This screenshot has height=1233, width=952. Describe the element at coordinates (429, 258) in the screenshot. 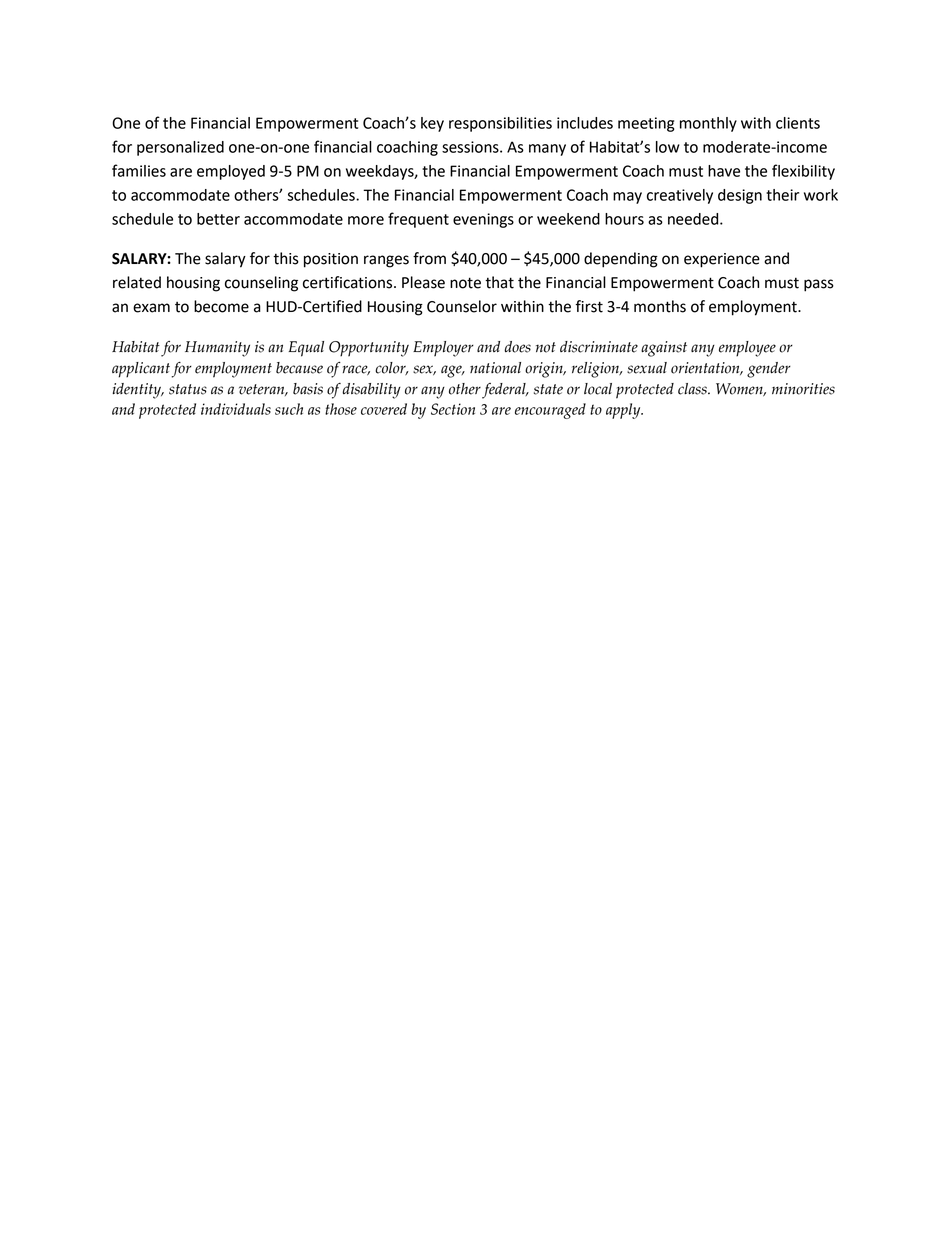

I see `from` at that location.
